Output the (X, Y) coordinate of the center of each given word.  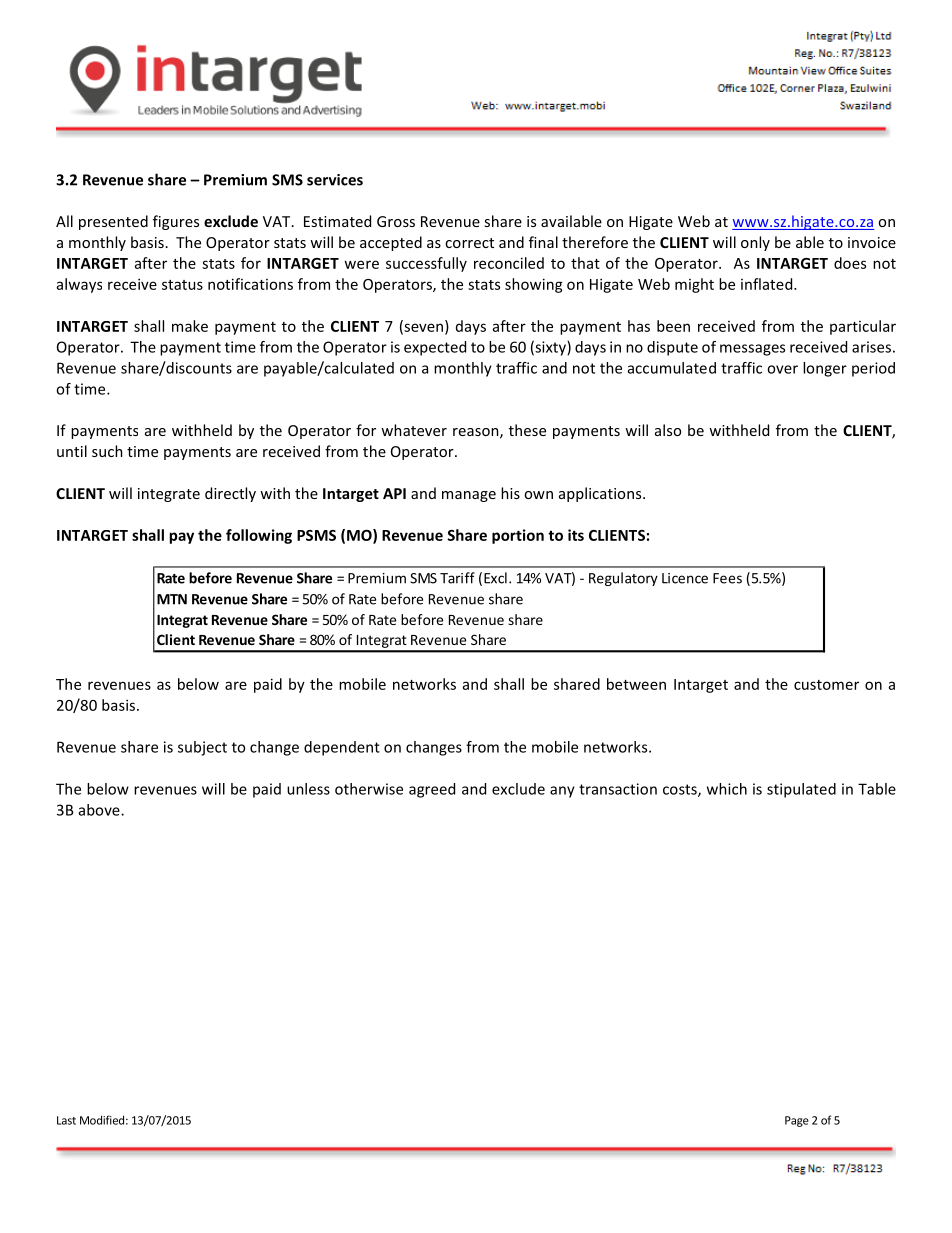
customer (826, 685)
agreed (432, 790)
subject (202, 748)
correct (469, 243)
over (782, 369)
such (107, 451)
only (755, 243)
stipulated (801, 790)
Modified (102, 1120)
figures (176, 222)
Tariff (457, 578)
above (100, 810)
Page (797, 1121)
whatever (414, 430)
